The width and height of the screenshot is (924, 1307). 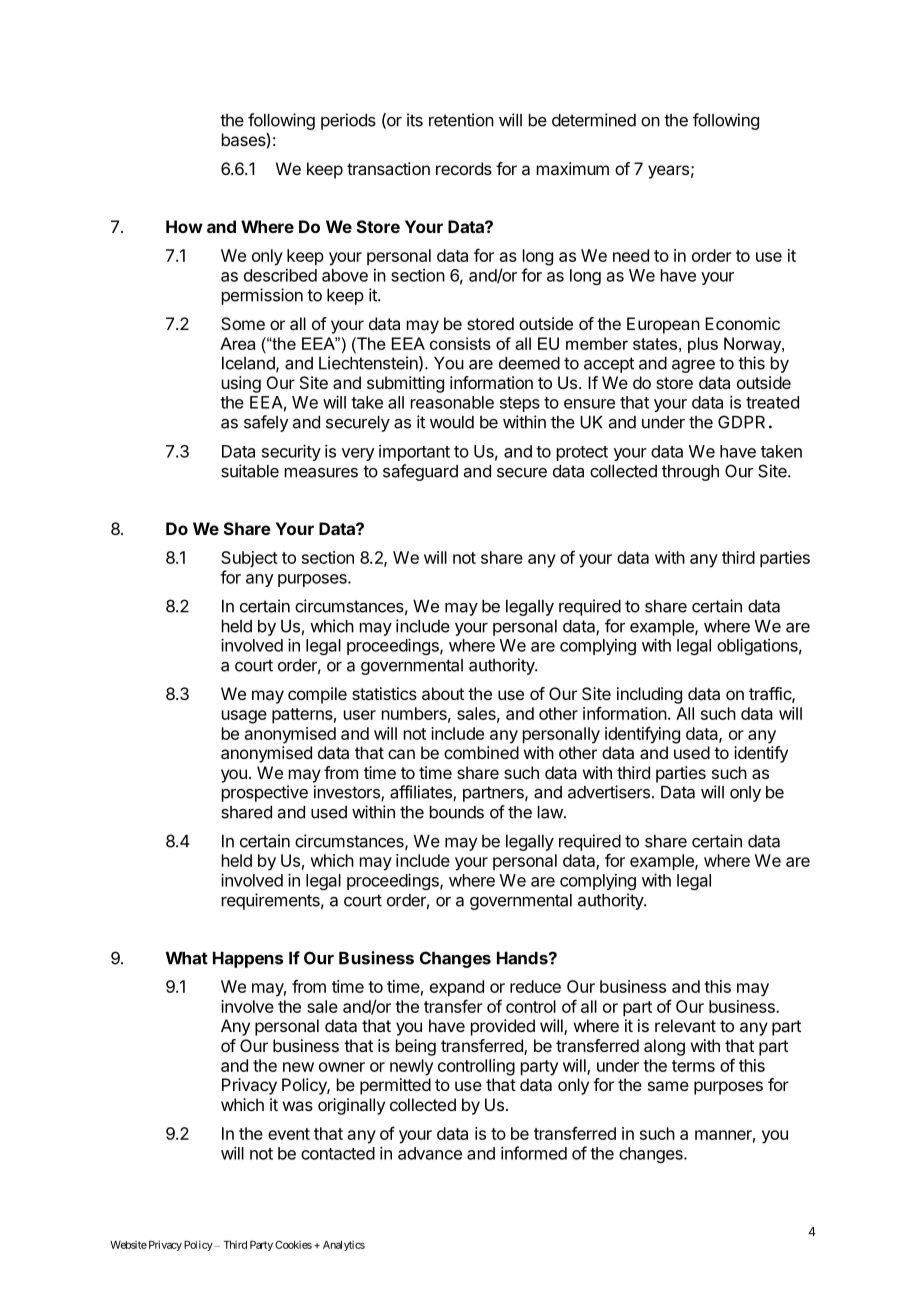 What do you see at coordinates (464, 168) in the screenshot?
I see `records` at bounding box center [464, 168].
